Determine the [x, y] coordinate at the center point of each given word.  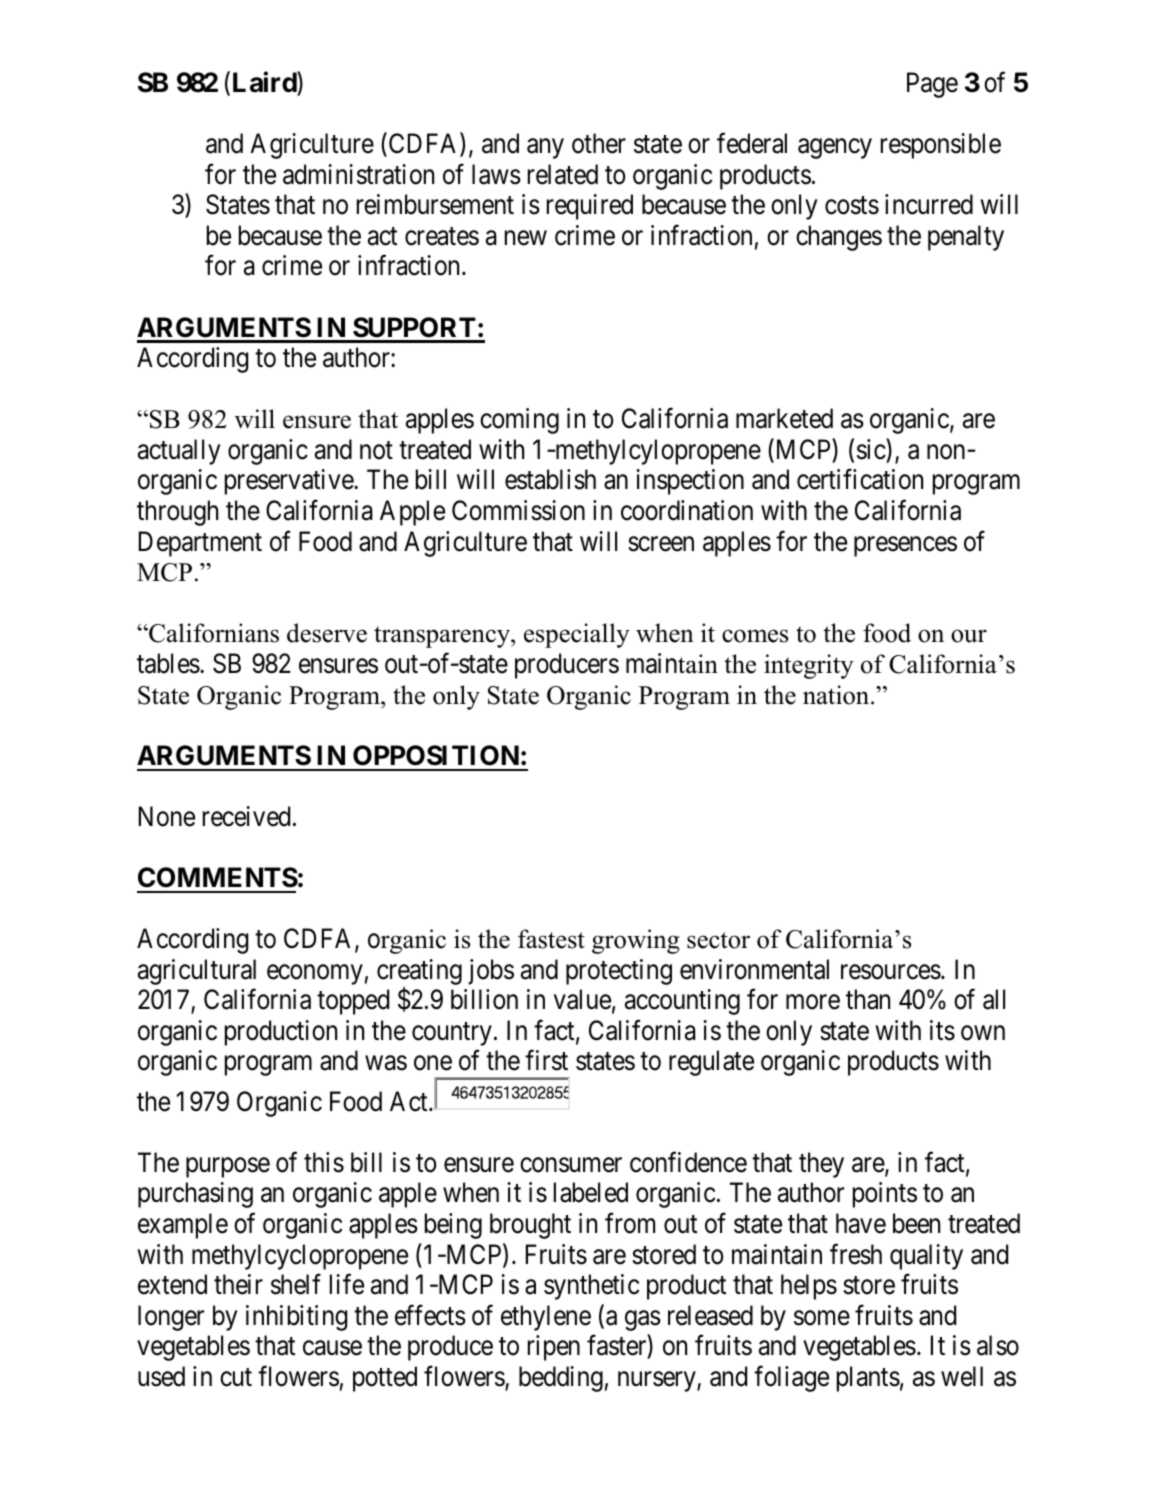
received [246, 816]
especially [577, 635]
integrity [809, 666]
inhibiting [296, 1318]
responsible [941, 146]
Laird [265, 83]
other [599, 143]
